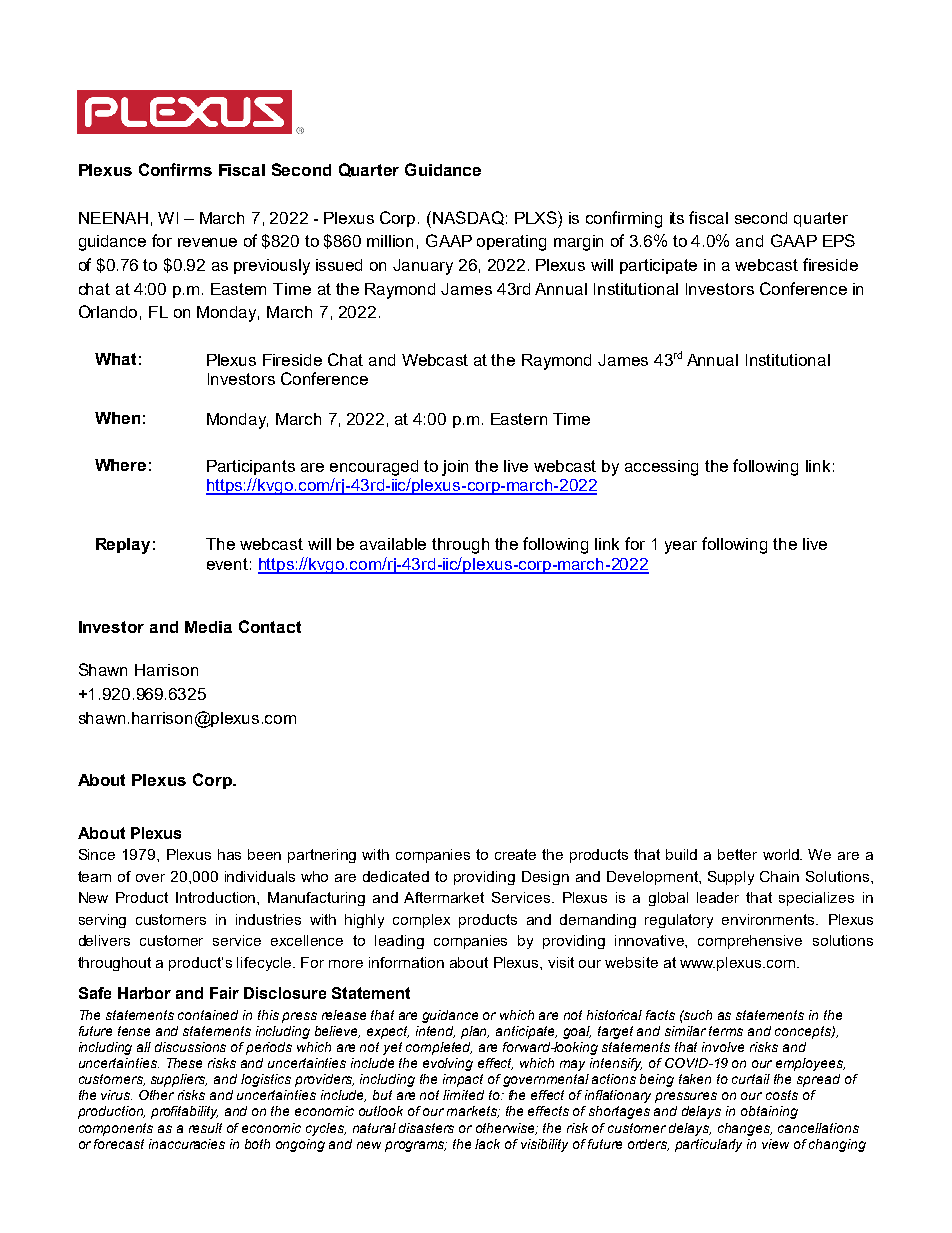  I want to click on profitability, so click(184, 1112).
